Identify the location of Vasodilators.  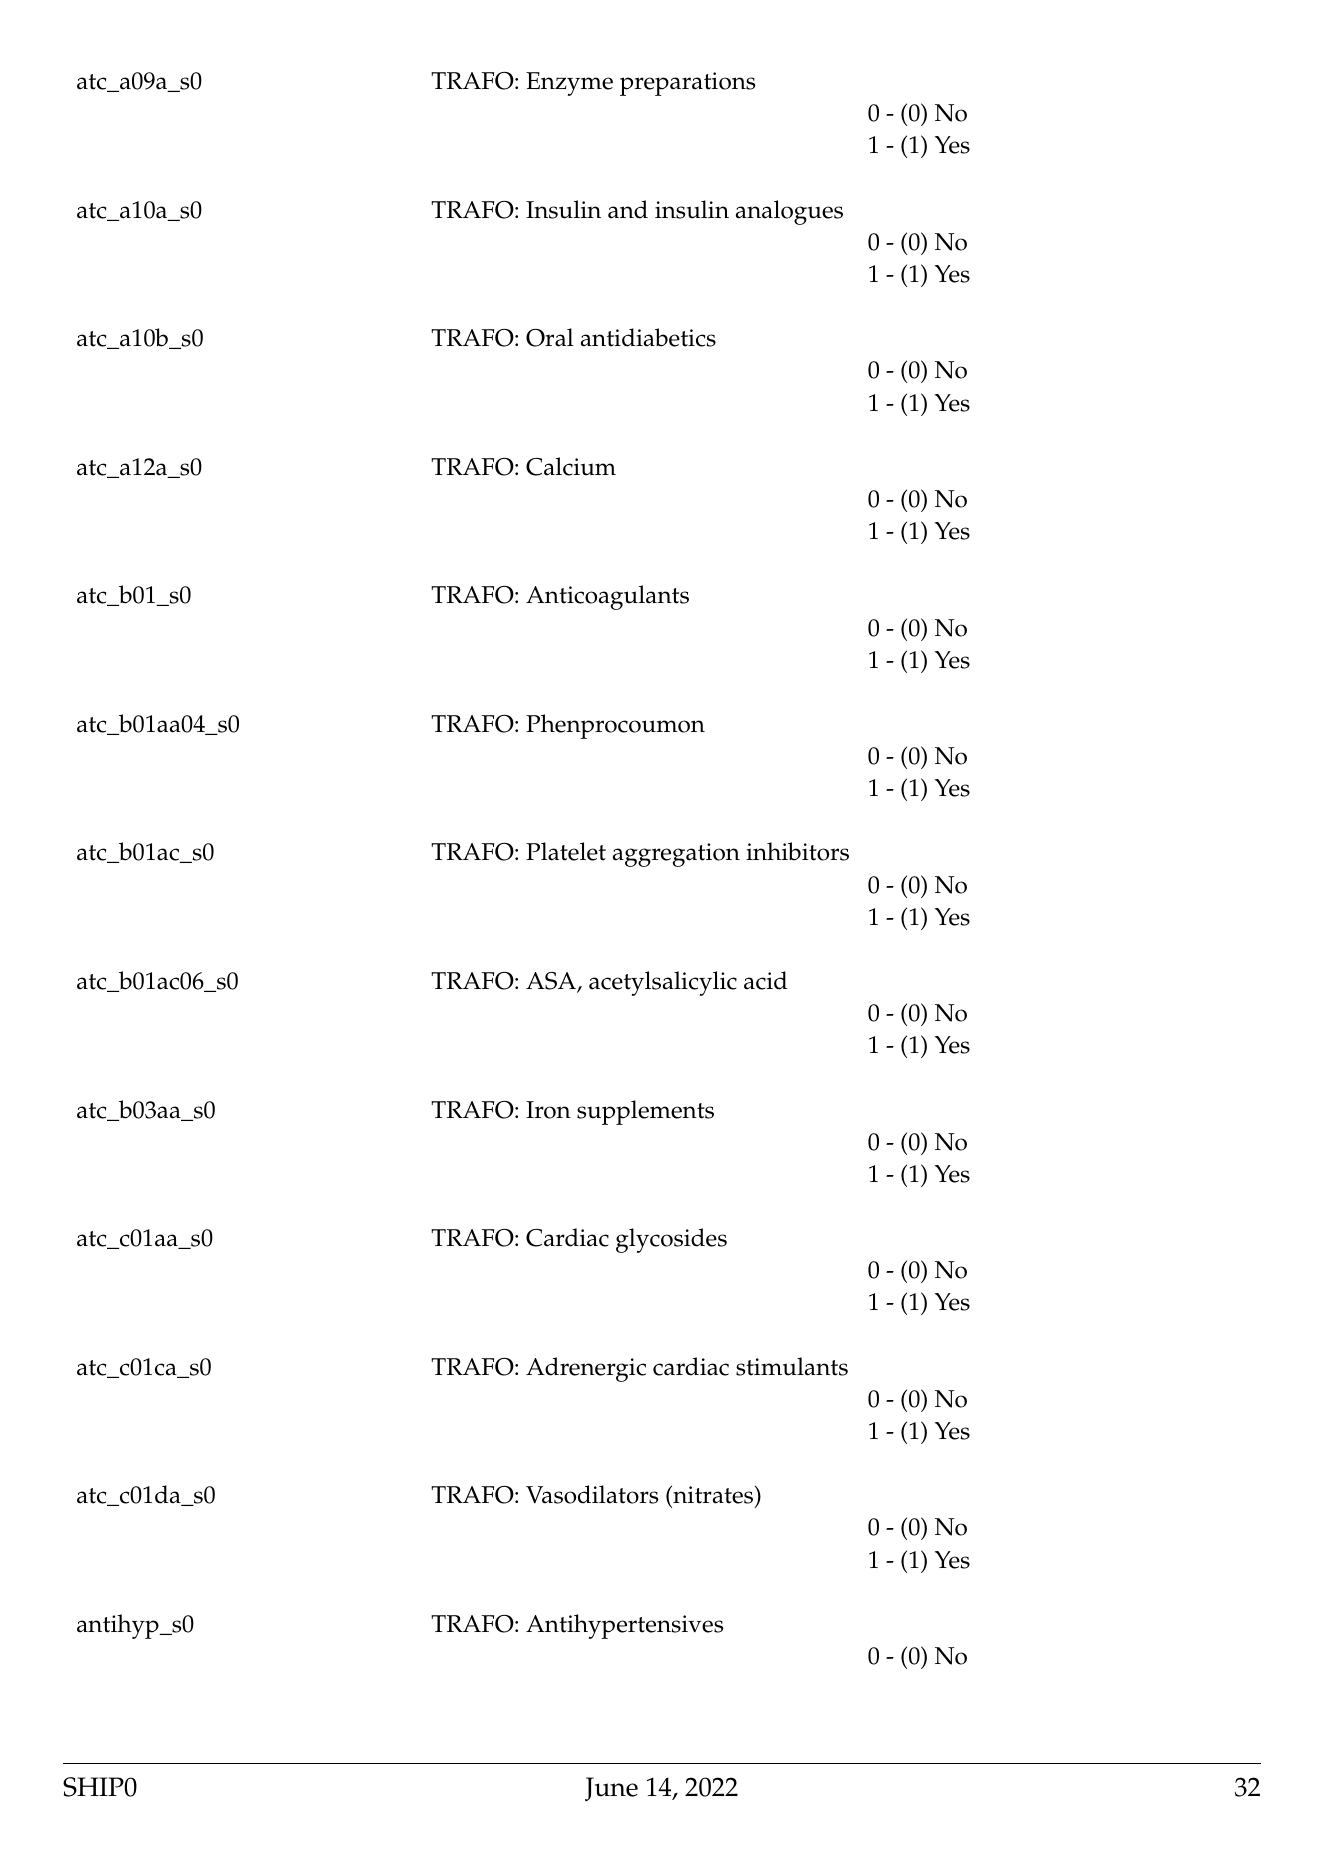
(592, 1494).
